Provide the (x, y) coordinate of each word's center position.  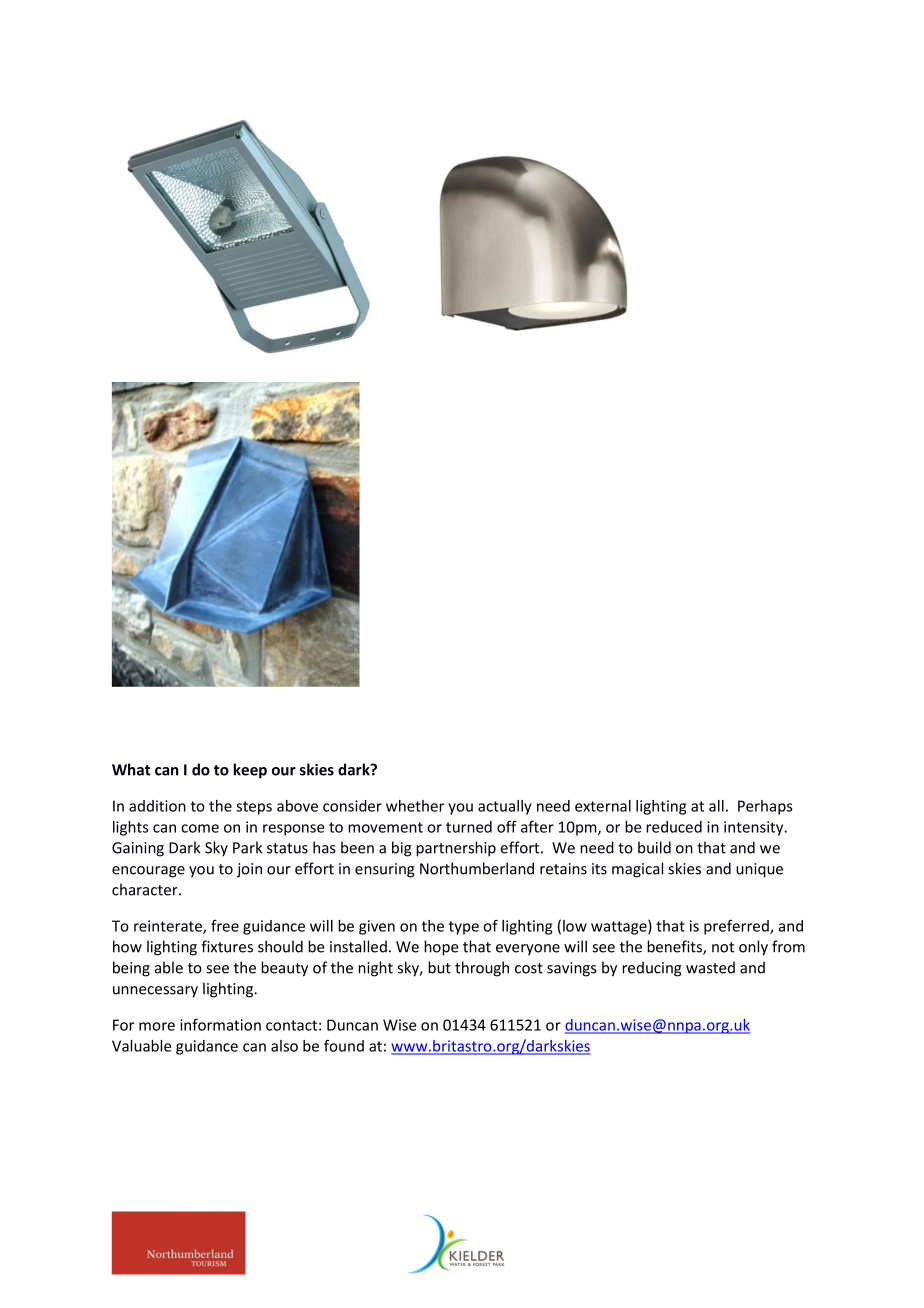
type (464, 928)
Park (247, 847)
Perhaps (765, 807)
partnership (456, 849)
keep (250, 771)
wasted (710, 967)
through (482, 969)
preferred (737, 927)
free (225, 926)
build (654, 847)
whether (415, 806)
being (131, 969)
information (220, 1024)
